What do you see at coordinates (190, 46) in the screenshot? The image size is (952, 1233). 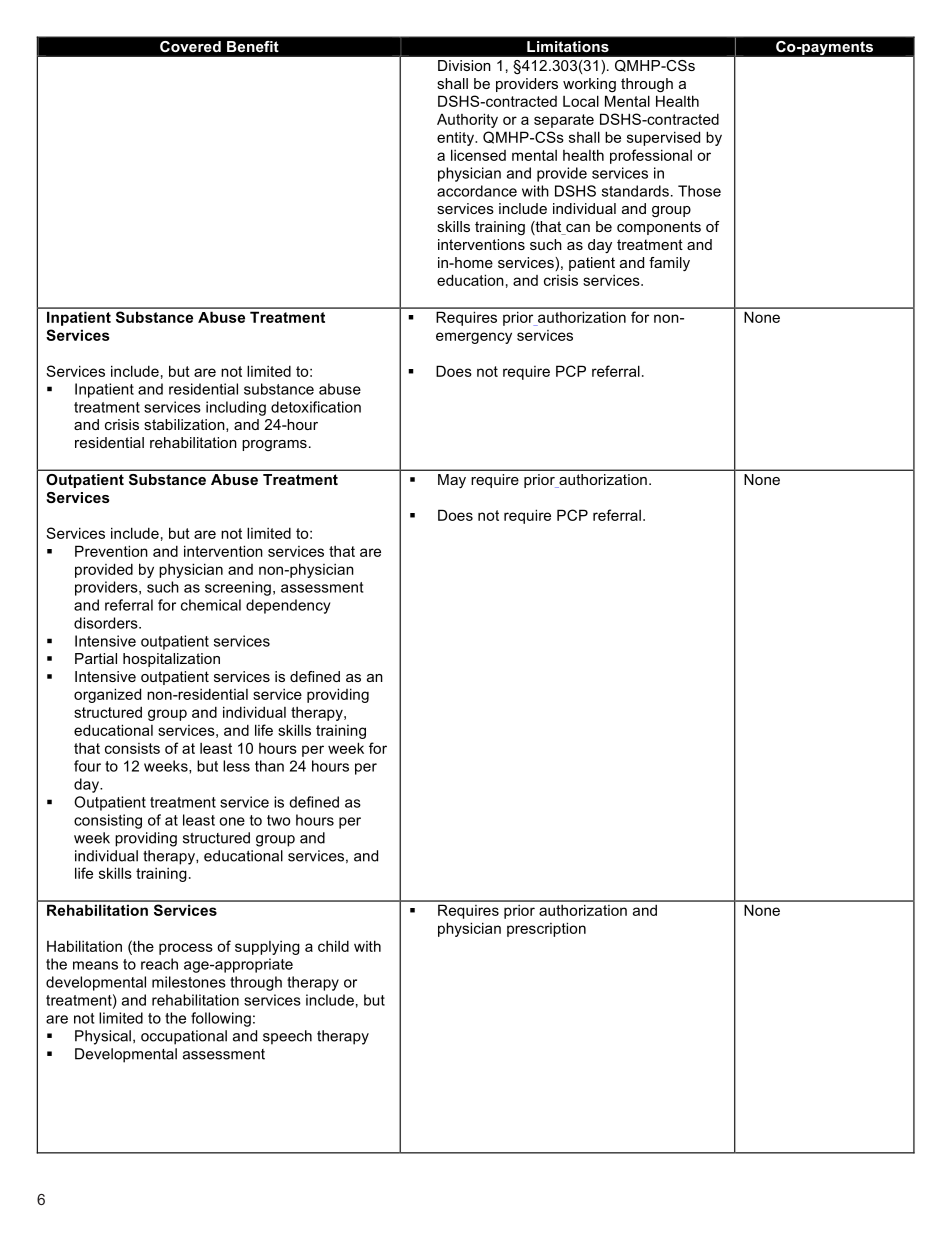 I see `Covered` at bounding box center [190, 46].
